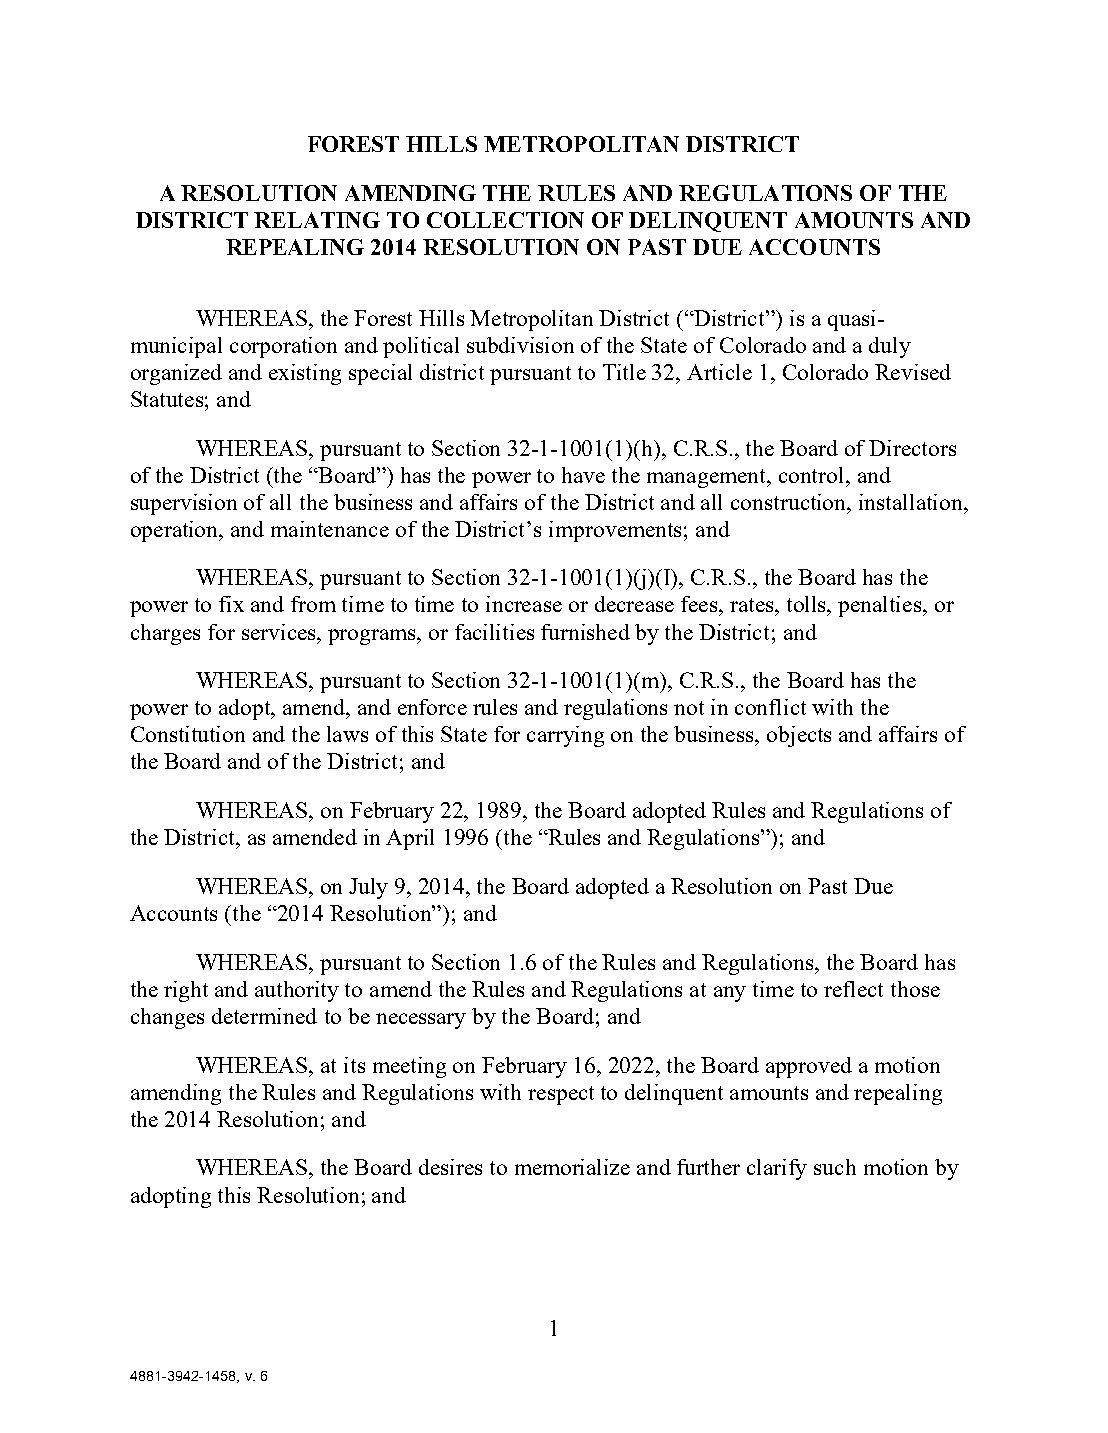 Image resolution: width=1108 pixels, height=1433 pixels. Describe the element at coordinates (317, 220) in the screenshot. I see `RELATING` at that location.
